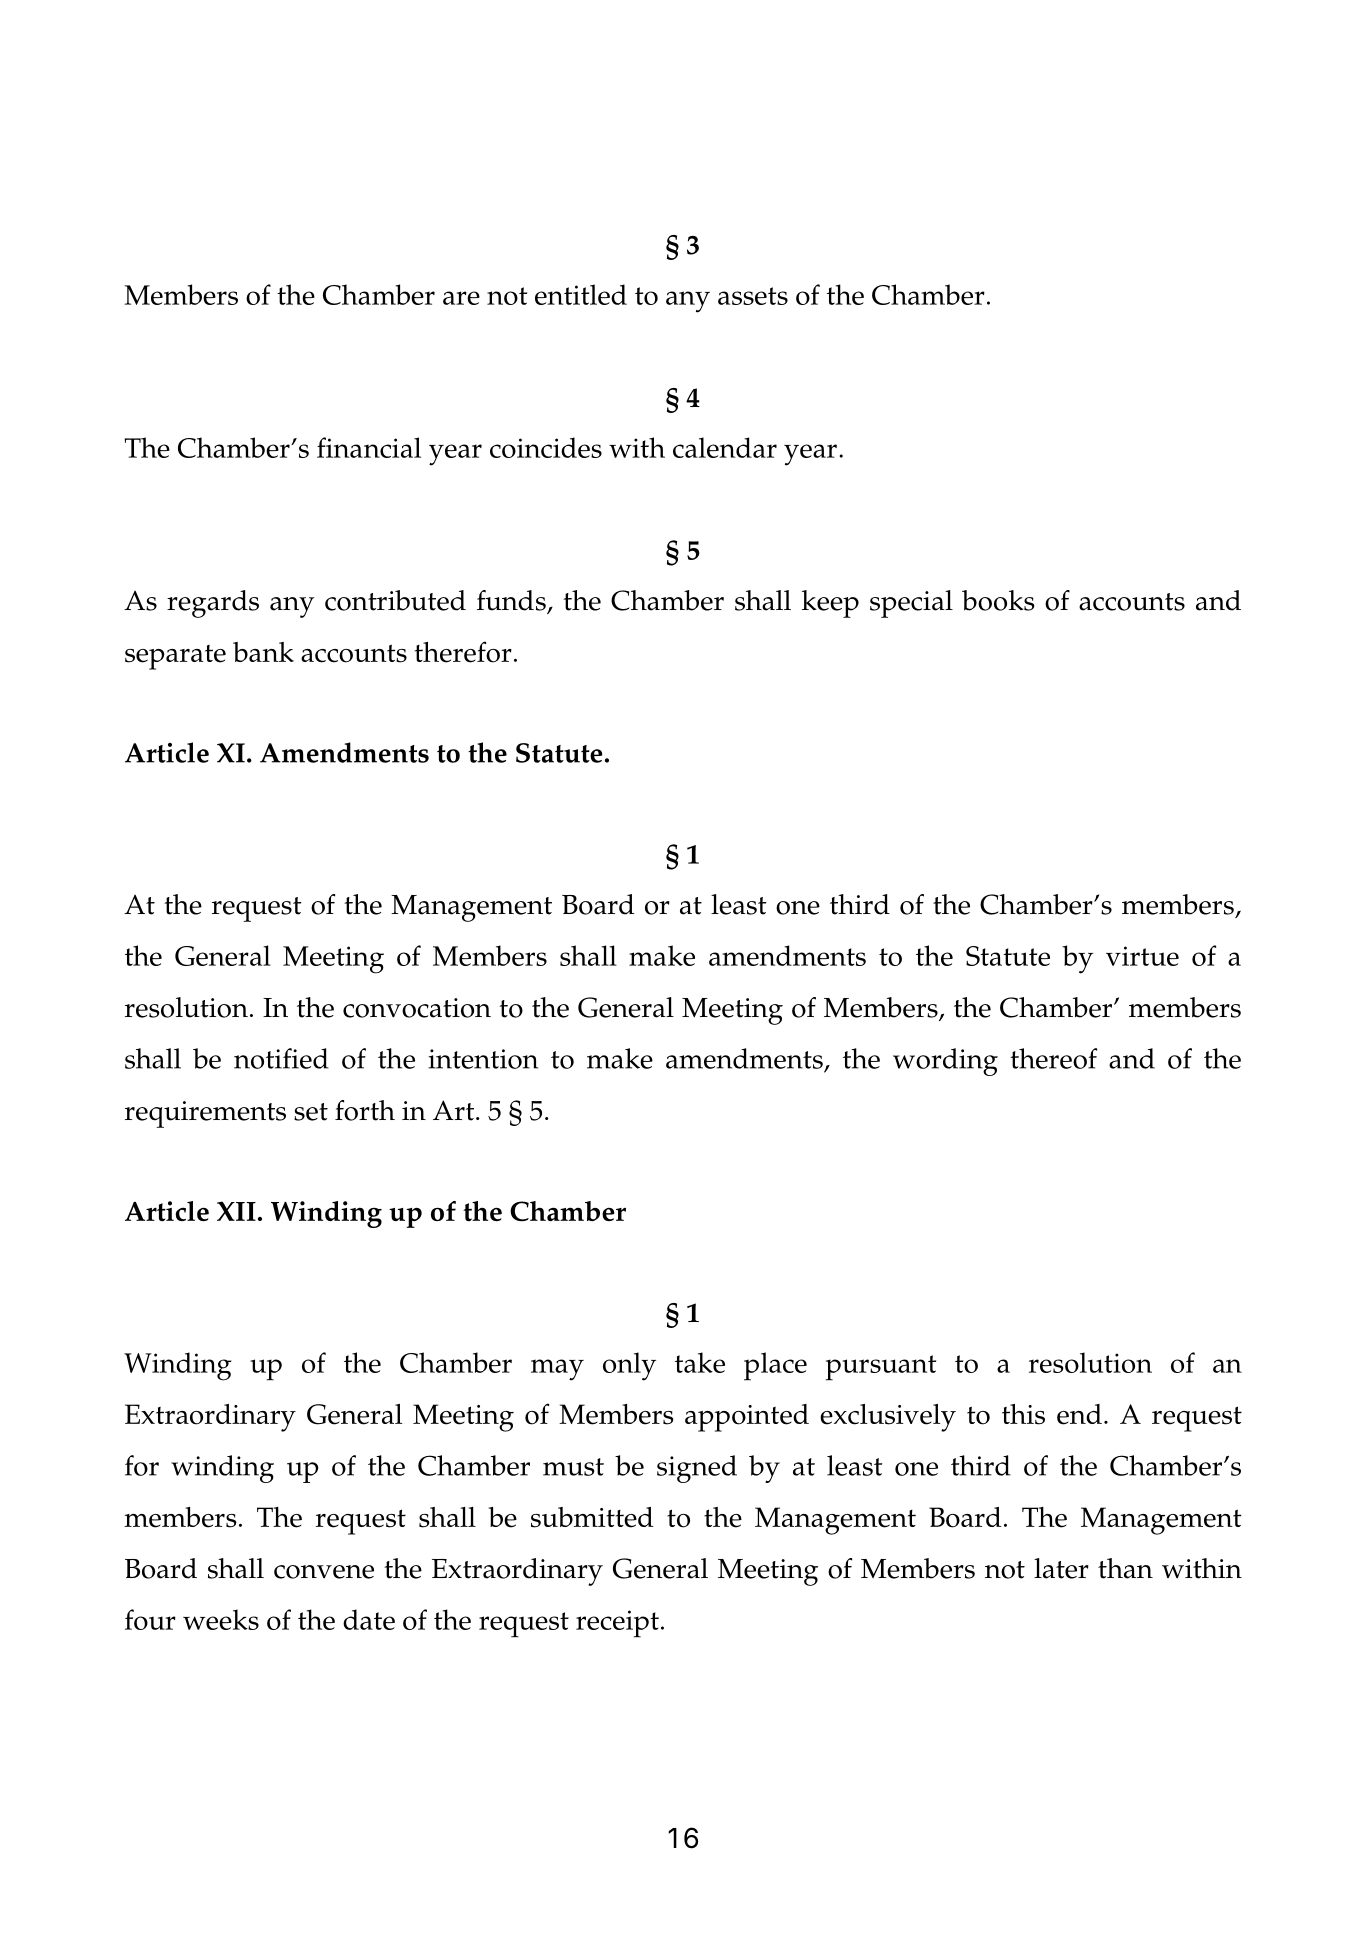  What do you see at coordinates (617, 1624) in the screenshot?
I see `receipt` at bounding box center [617, 1624].
